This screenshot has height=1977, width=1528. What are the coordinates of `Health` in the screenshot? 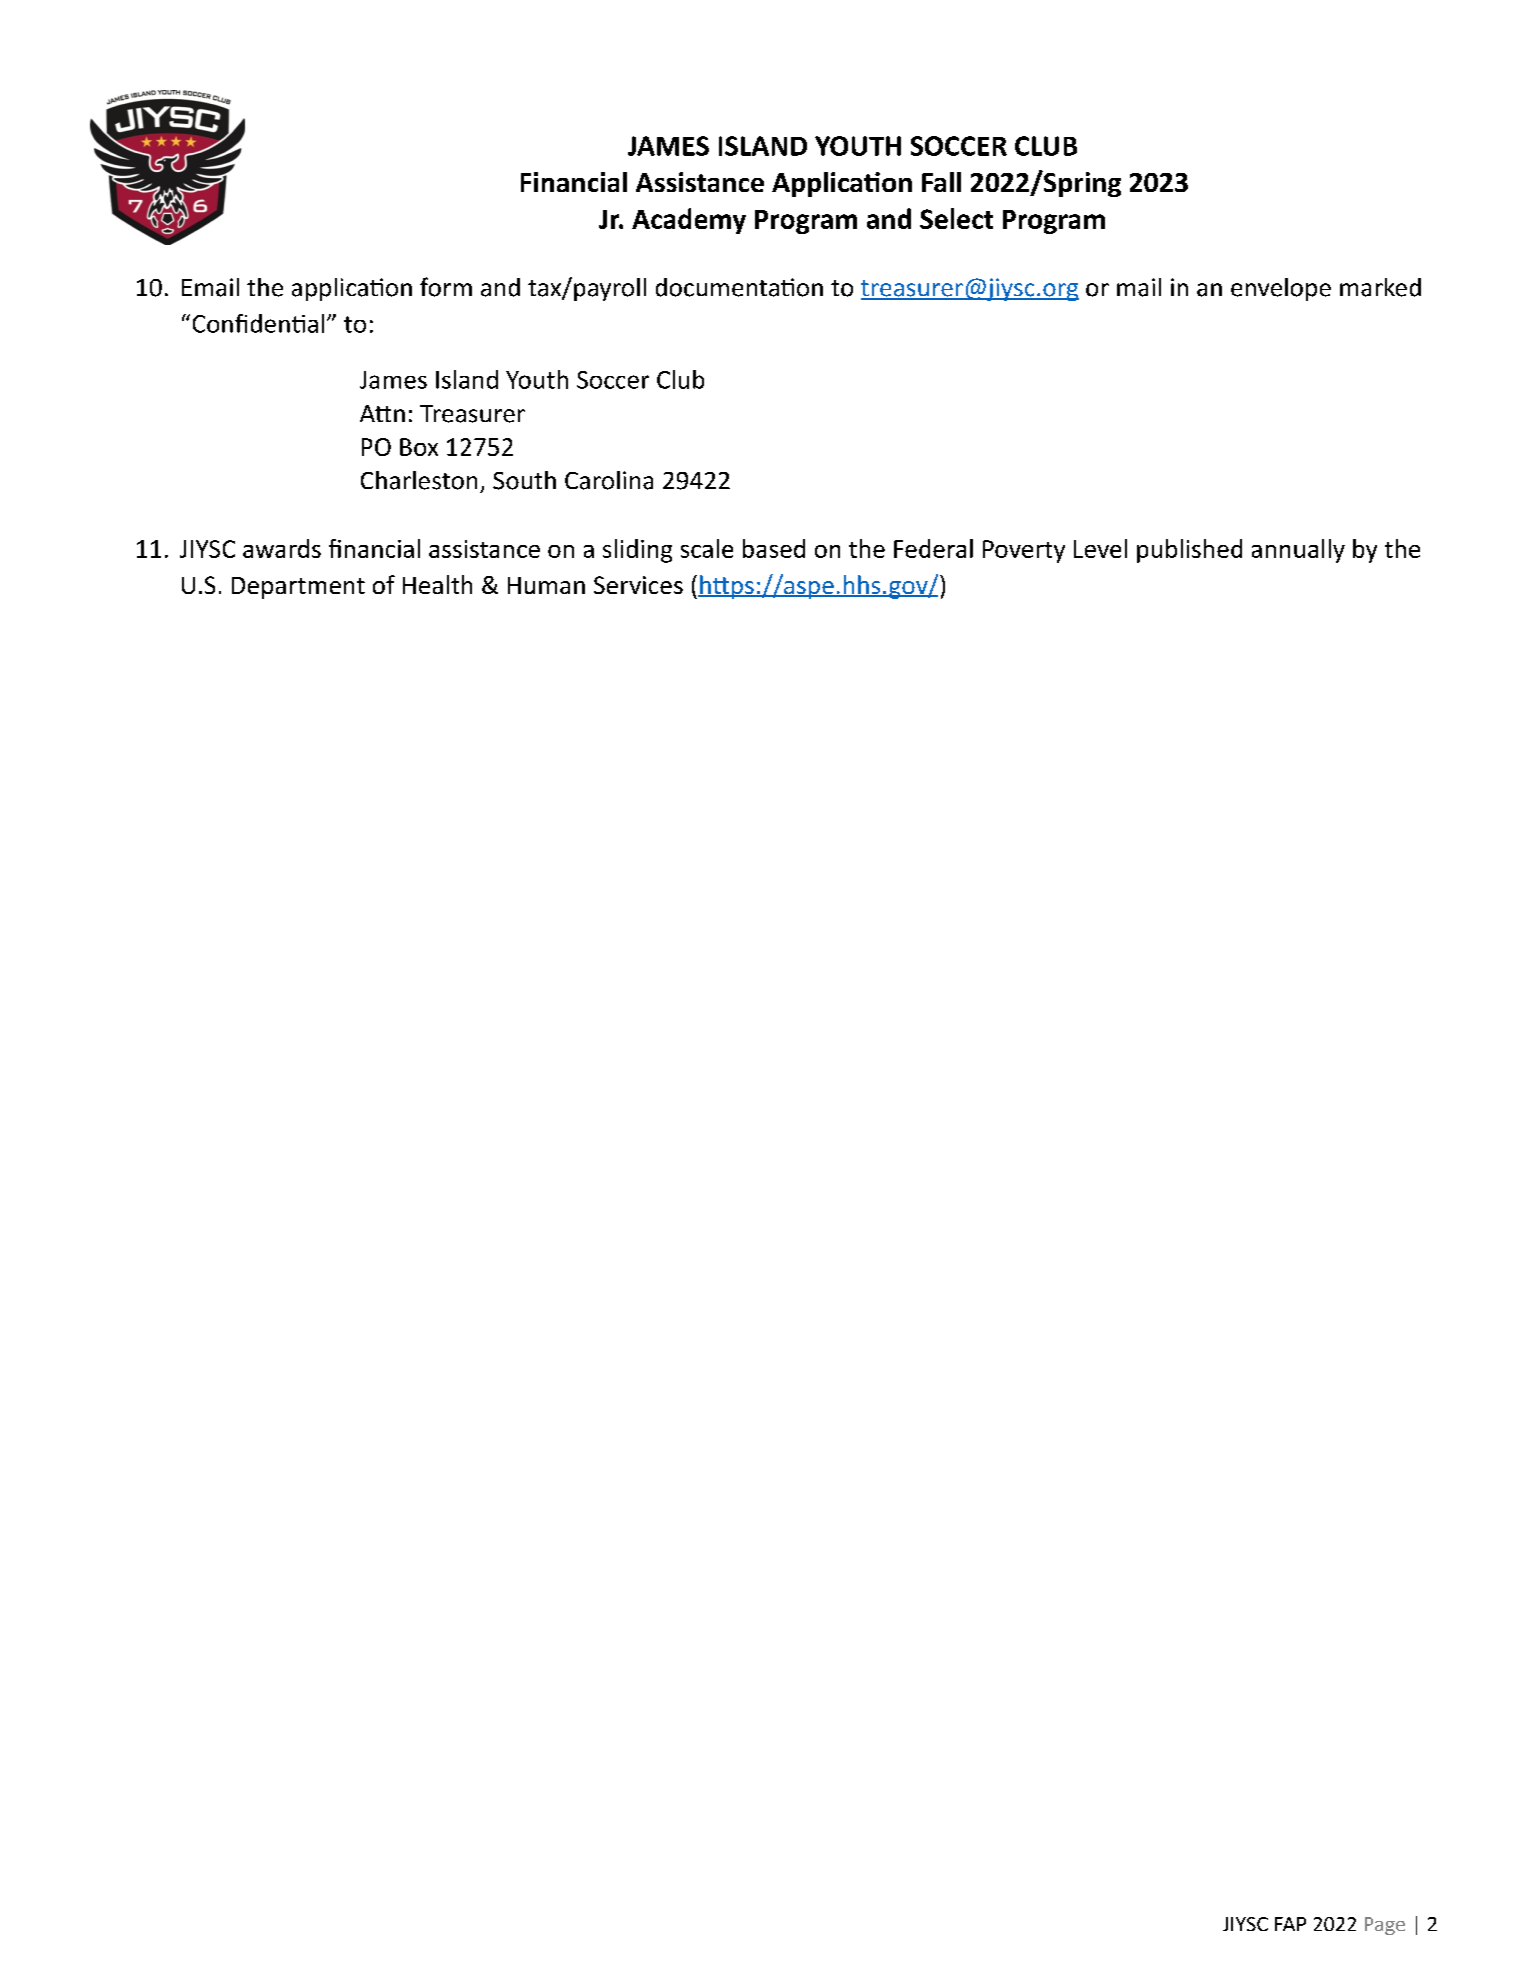 It's located at (437, 584).
